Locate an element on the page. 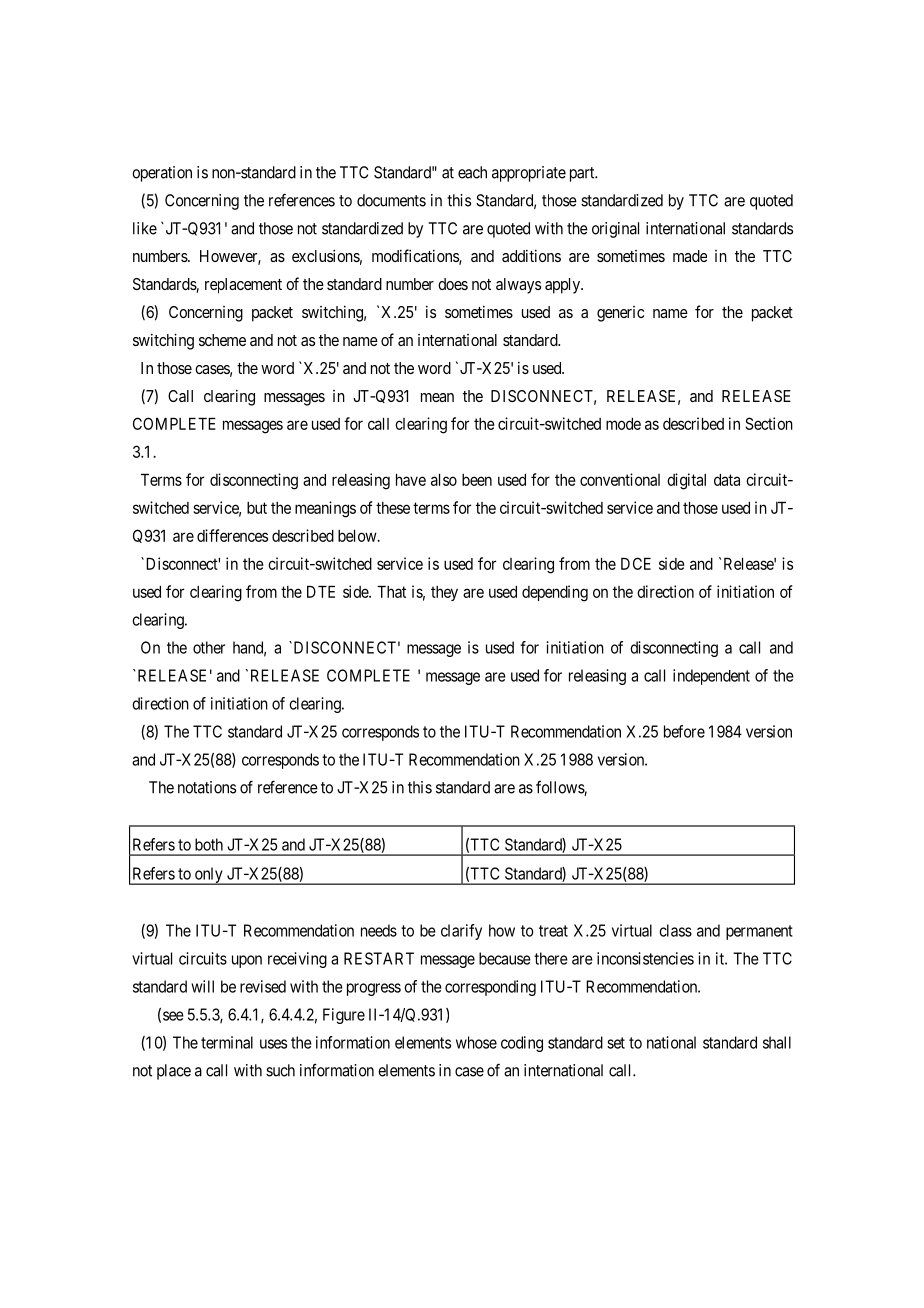  scheme is located at coordinates (222, 340).
